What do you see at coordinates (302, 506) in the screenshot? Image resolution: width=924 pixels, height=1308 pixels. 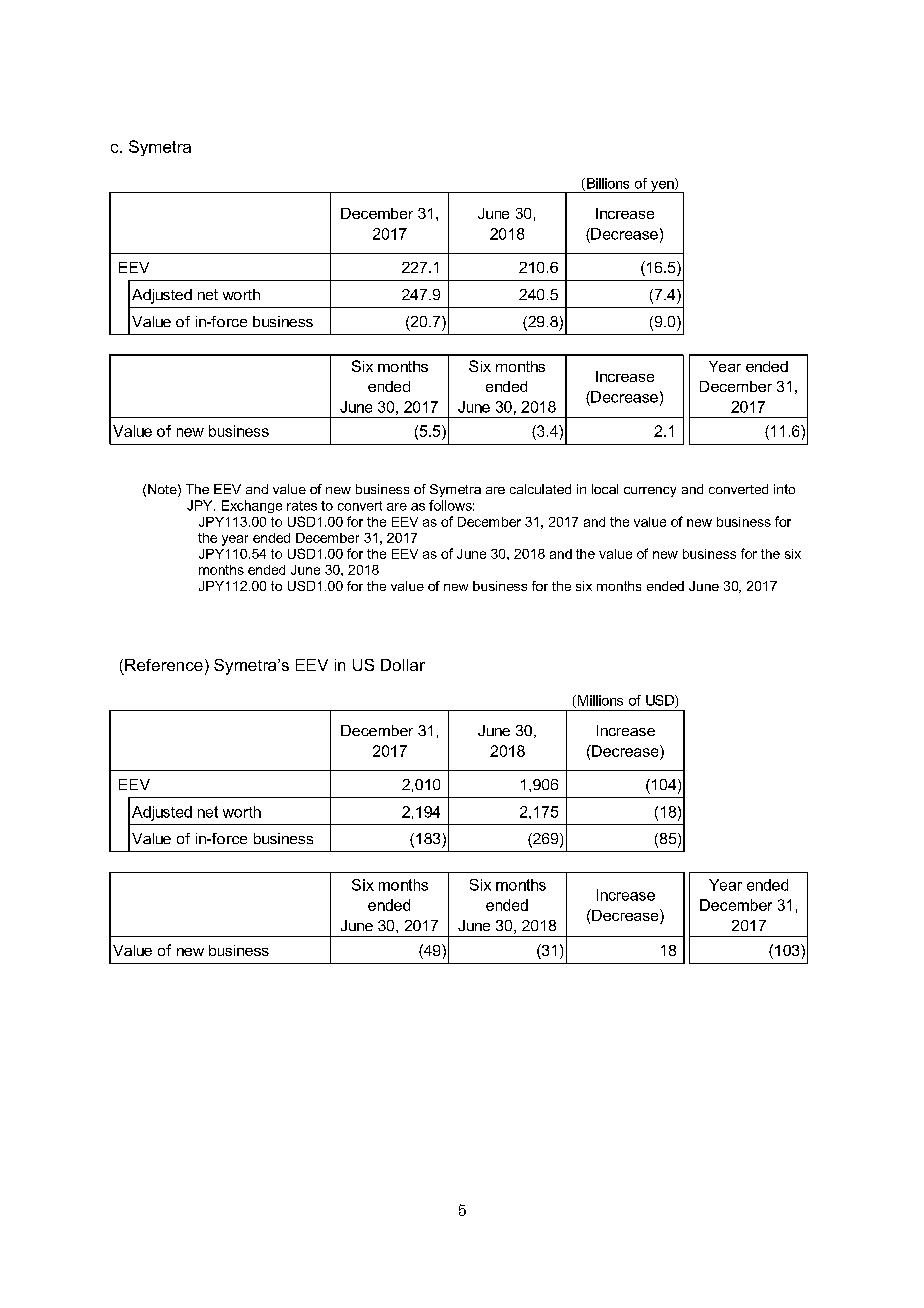 I see `rates` at bounding box center [302, 506].
